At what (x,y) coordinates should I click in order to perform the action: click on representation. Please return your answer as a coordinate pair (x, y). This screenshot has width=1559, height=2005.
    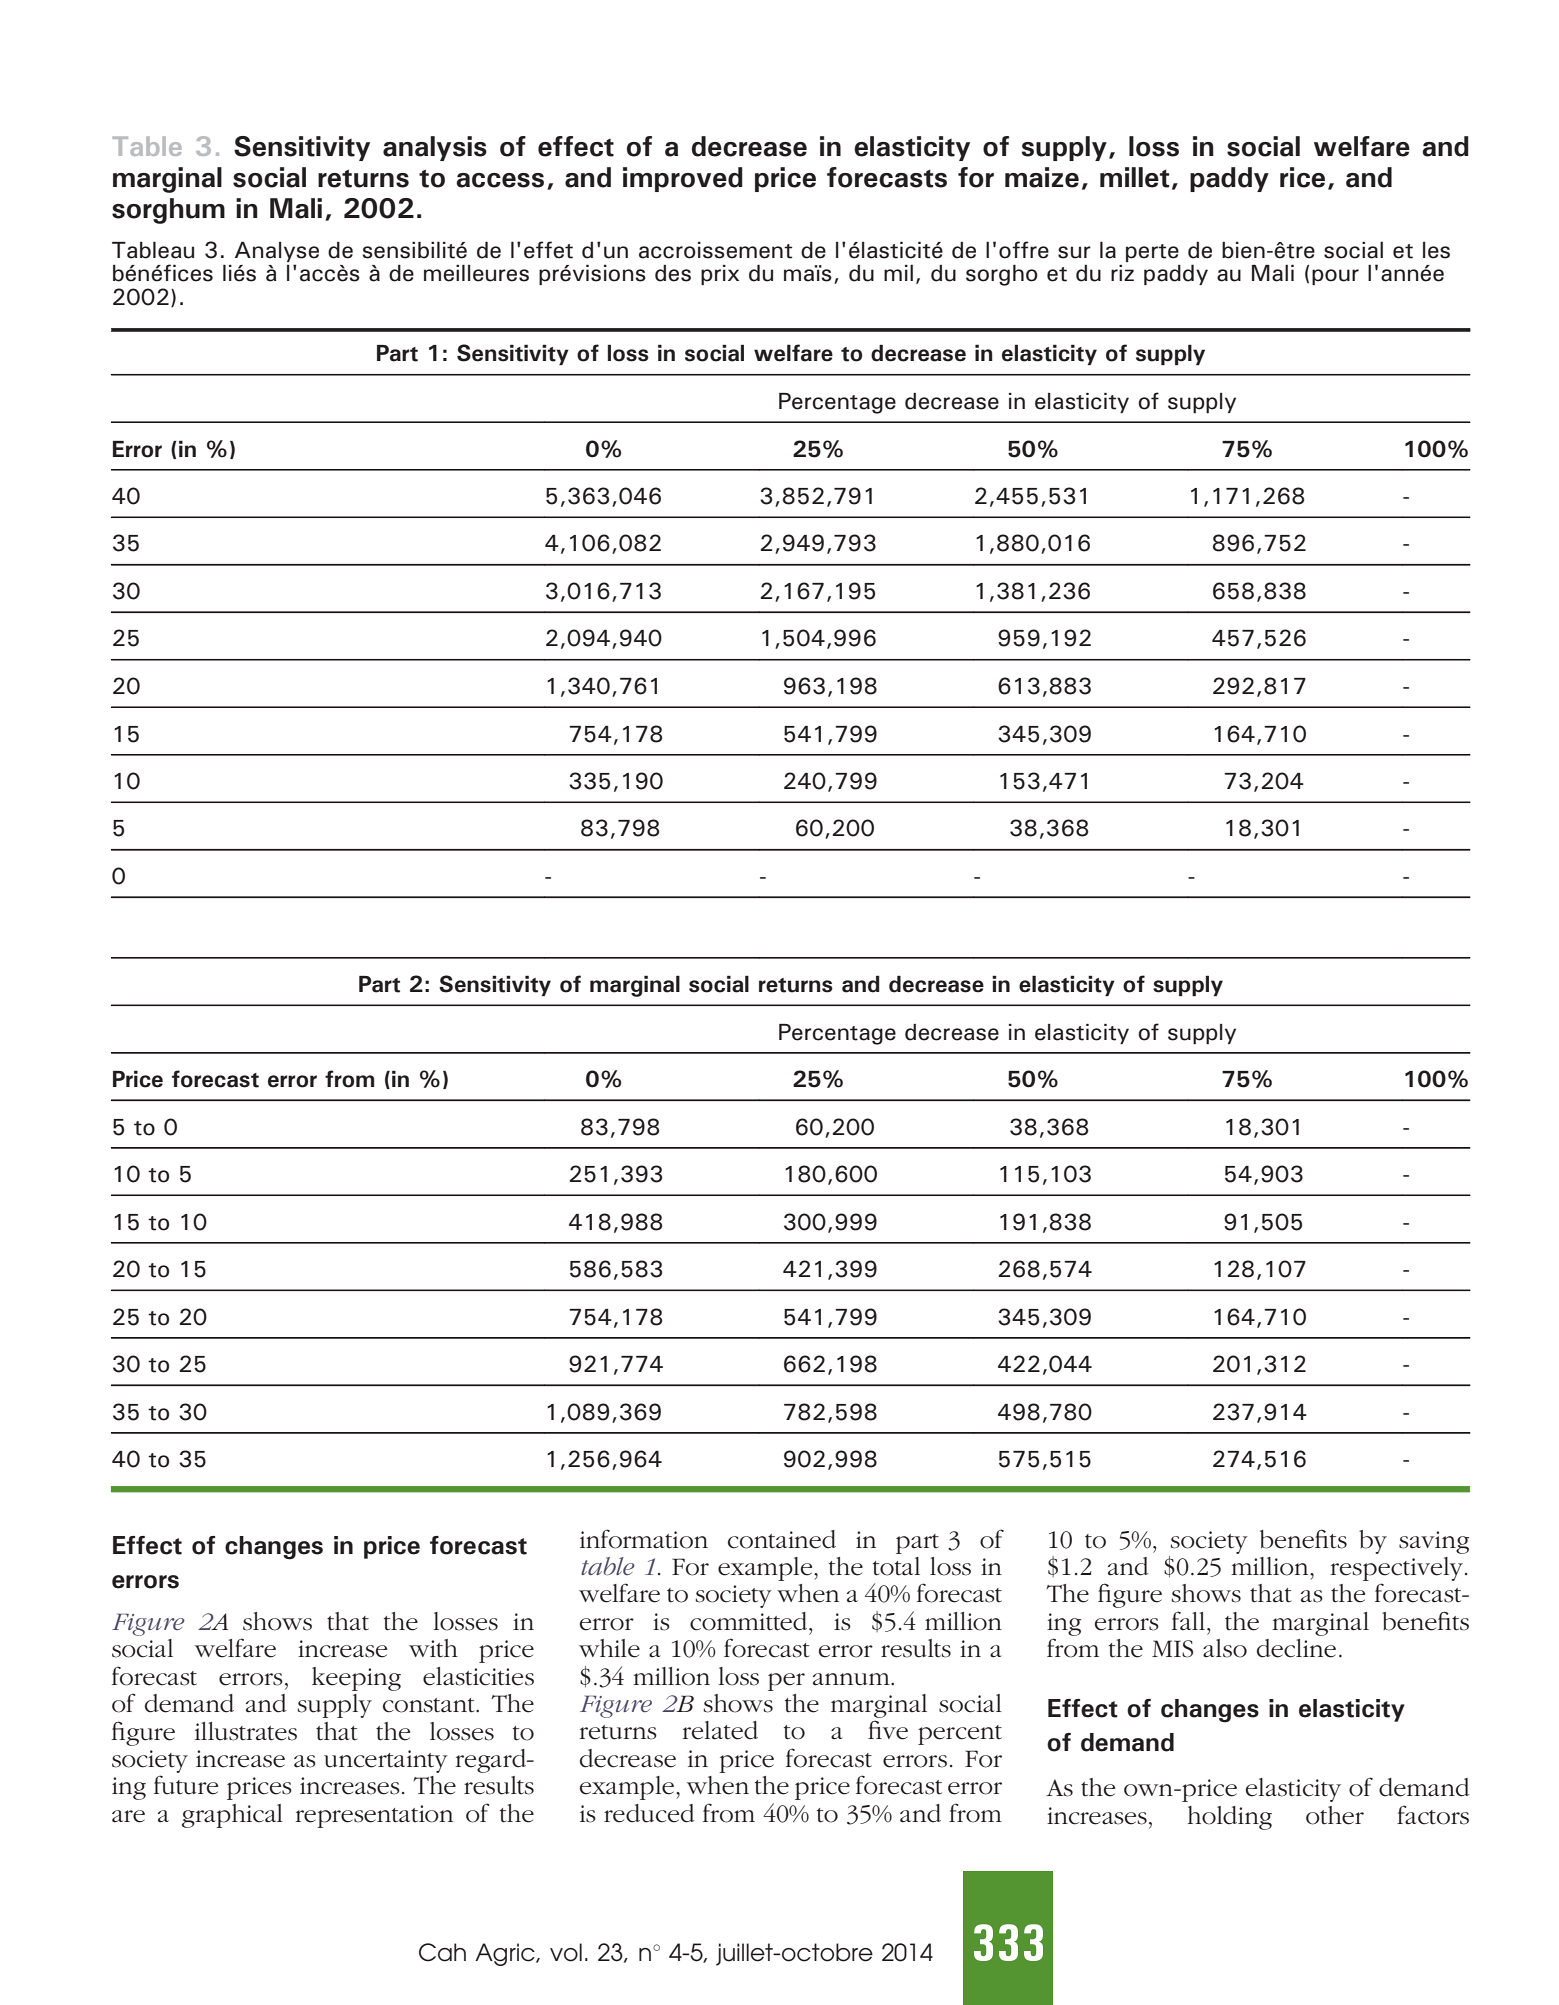
    Looking at the image, I should click on (374, 1816).
